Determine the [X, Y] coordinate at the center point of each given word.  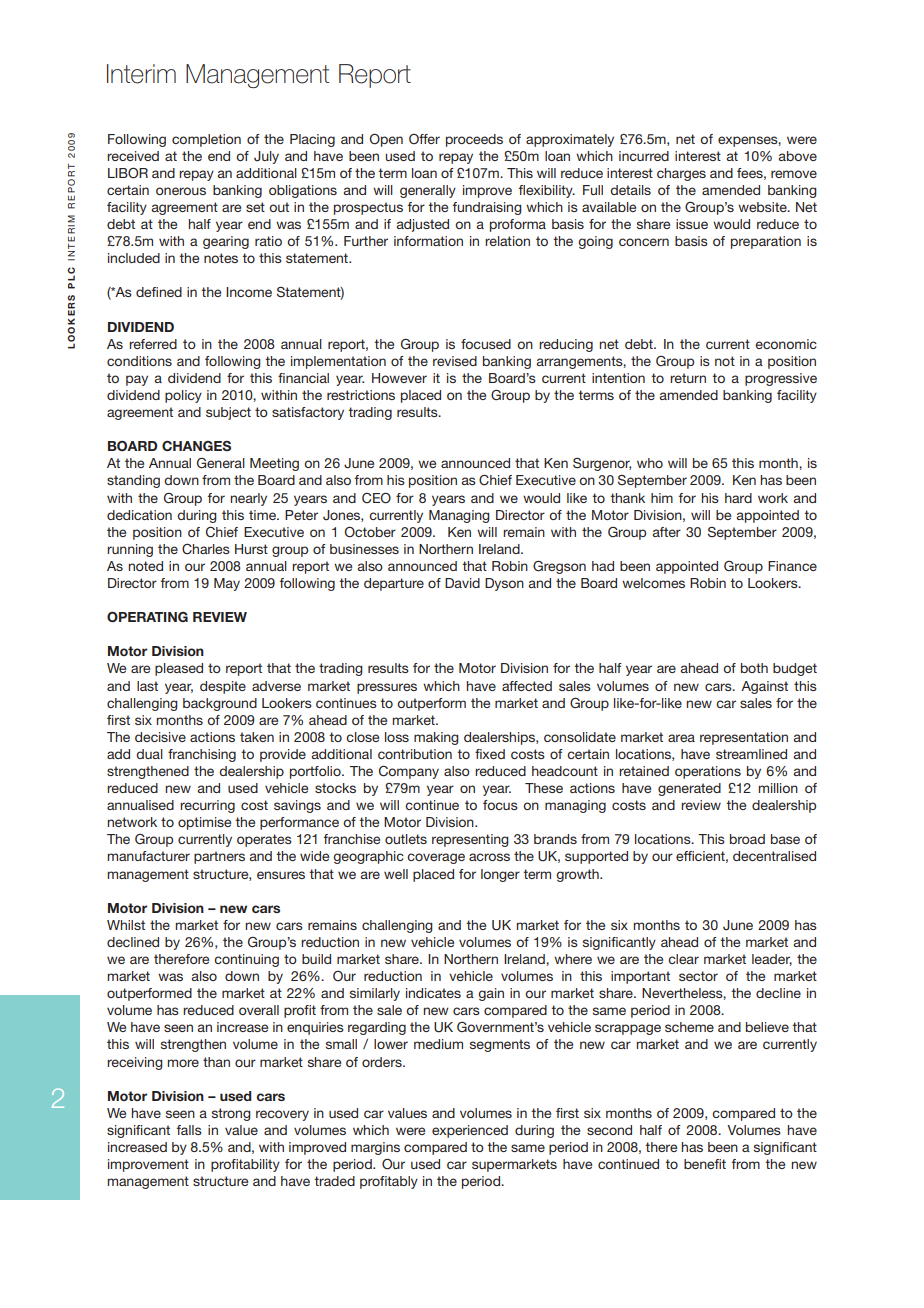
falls [189, 1130]
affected [527, 686]
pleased [179, 669]
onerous [181, 191]
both [754, 668]
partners [219, 857]
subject [228, 413]
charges [681, 174]
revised [455, 361]
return [688, 378]
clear [683, 959]
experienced [470, 1131]
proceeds [474, 140]
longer [500, 875]
